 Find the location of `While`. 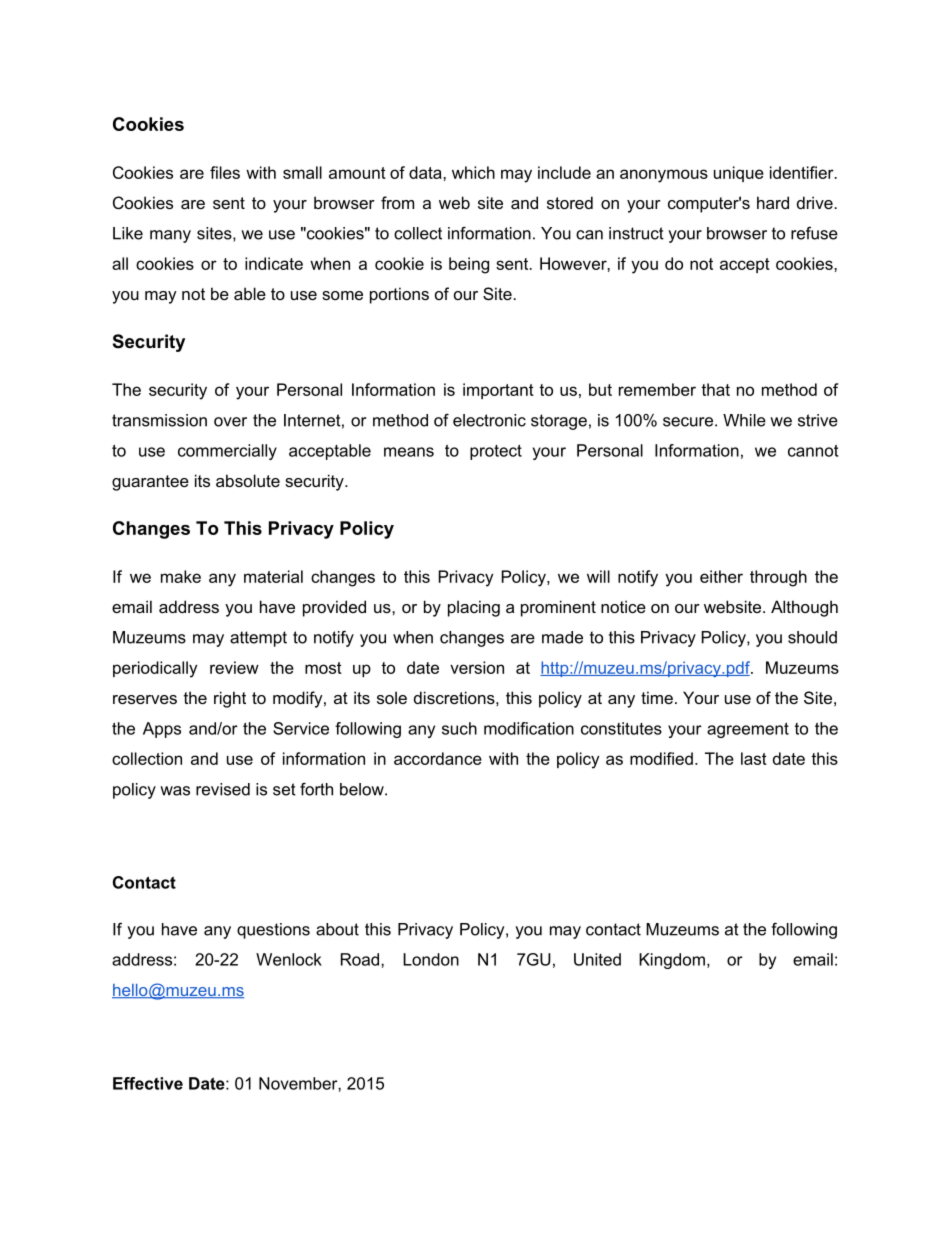

While is located at coordinates (744, 420).
